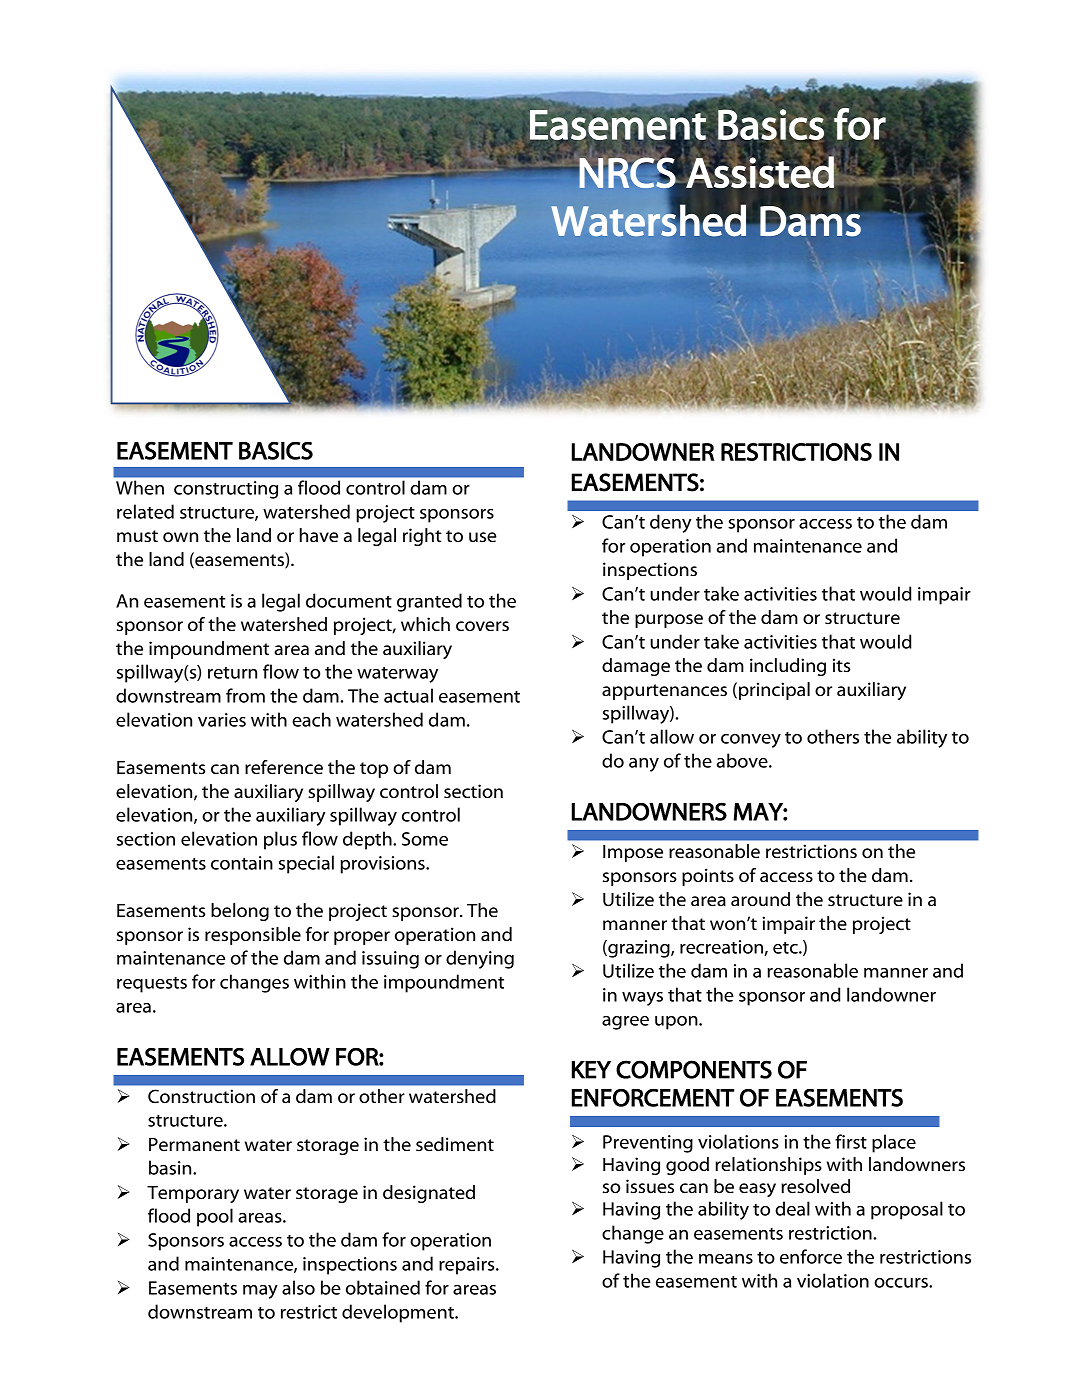 The image size is (1077, 1394). Describe the element at coordinates (226, 490) in the screenshot. I see `constructing` at that location.
